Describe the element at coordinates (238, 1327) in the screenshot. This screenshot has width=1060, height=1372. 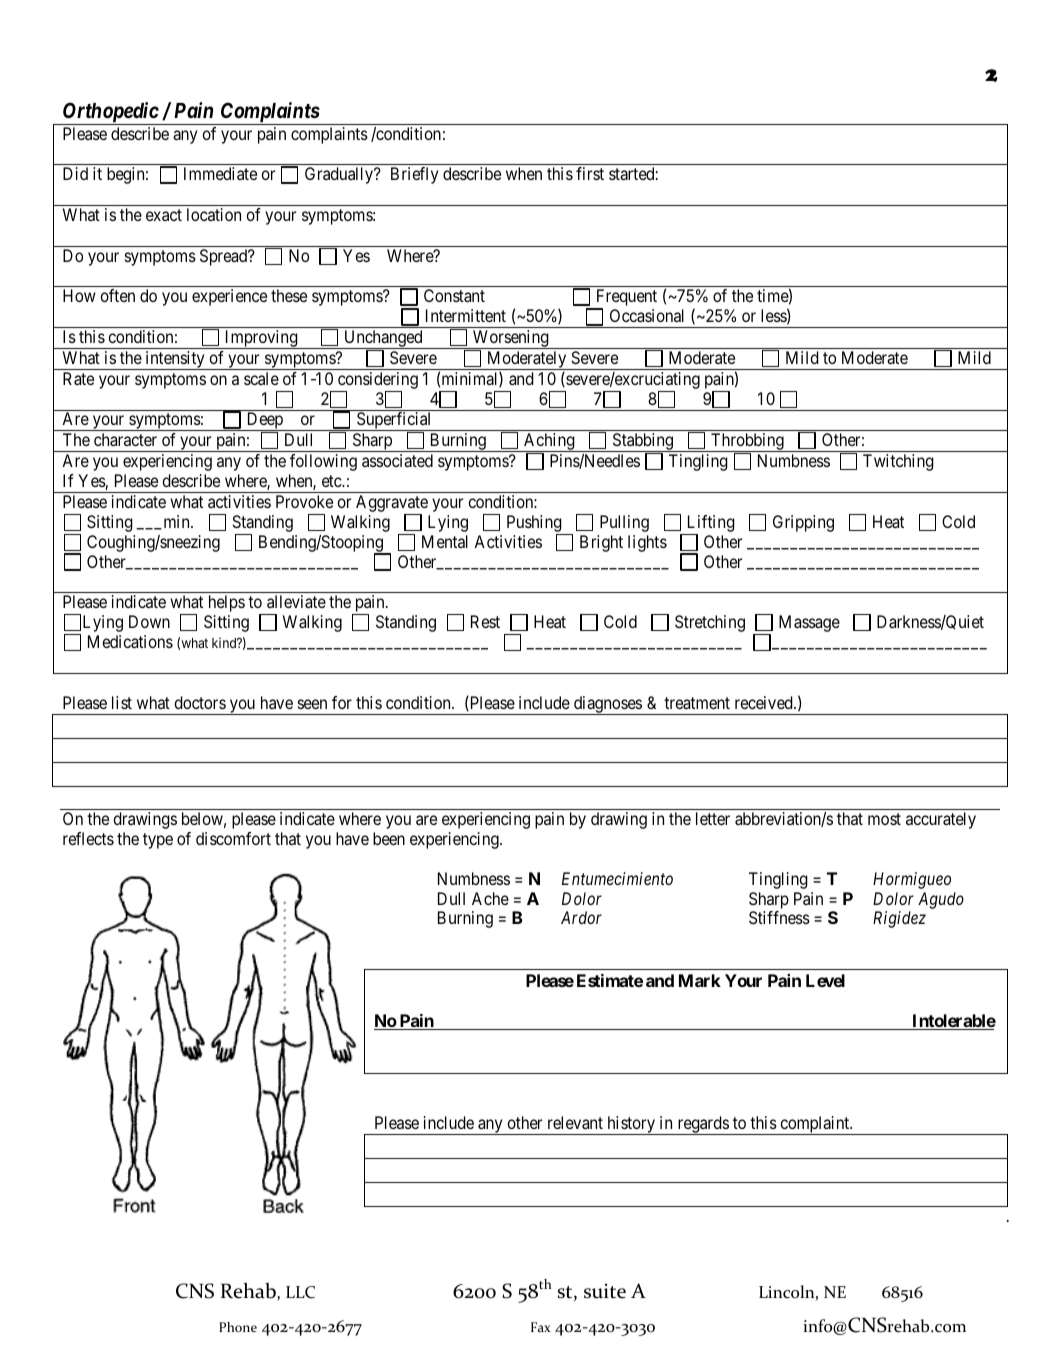
I see `Phone` at that location.
